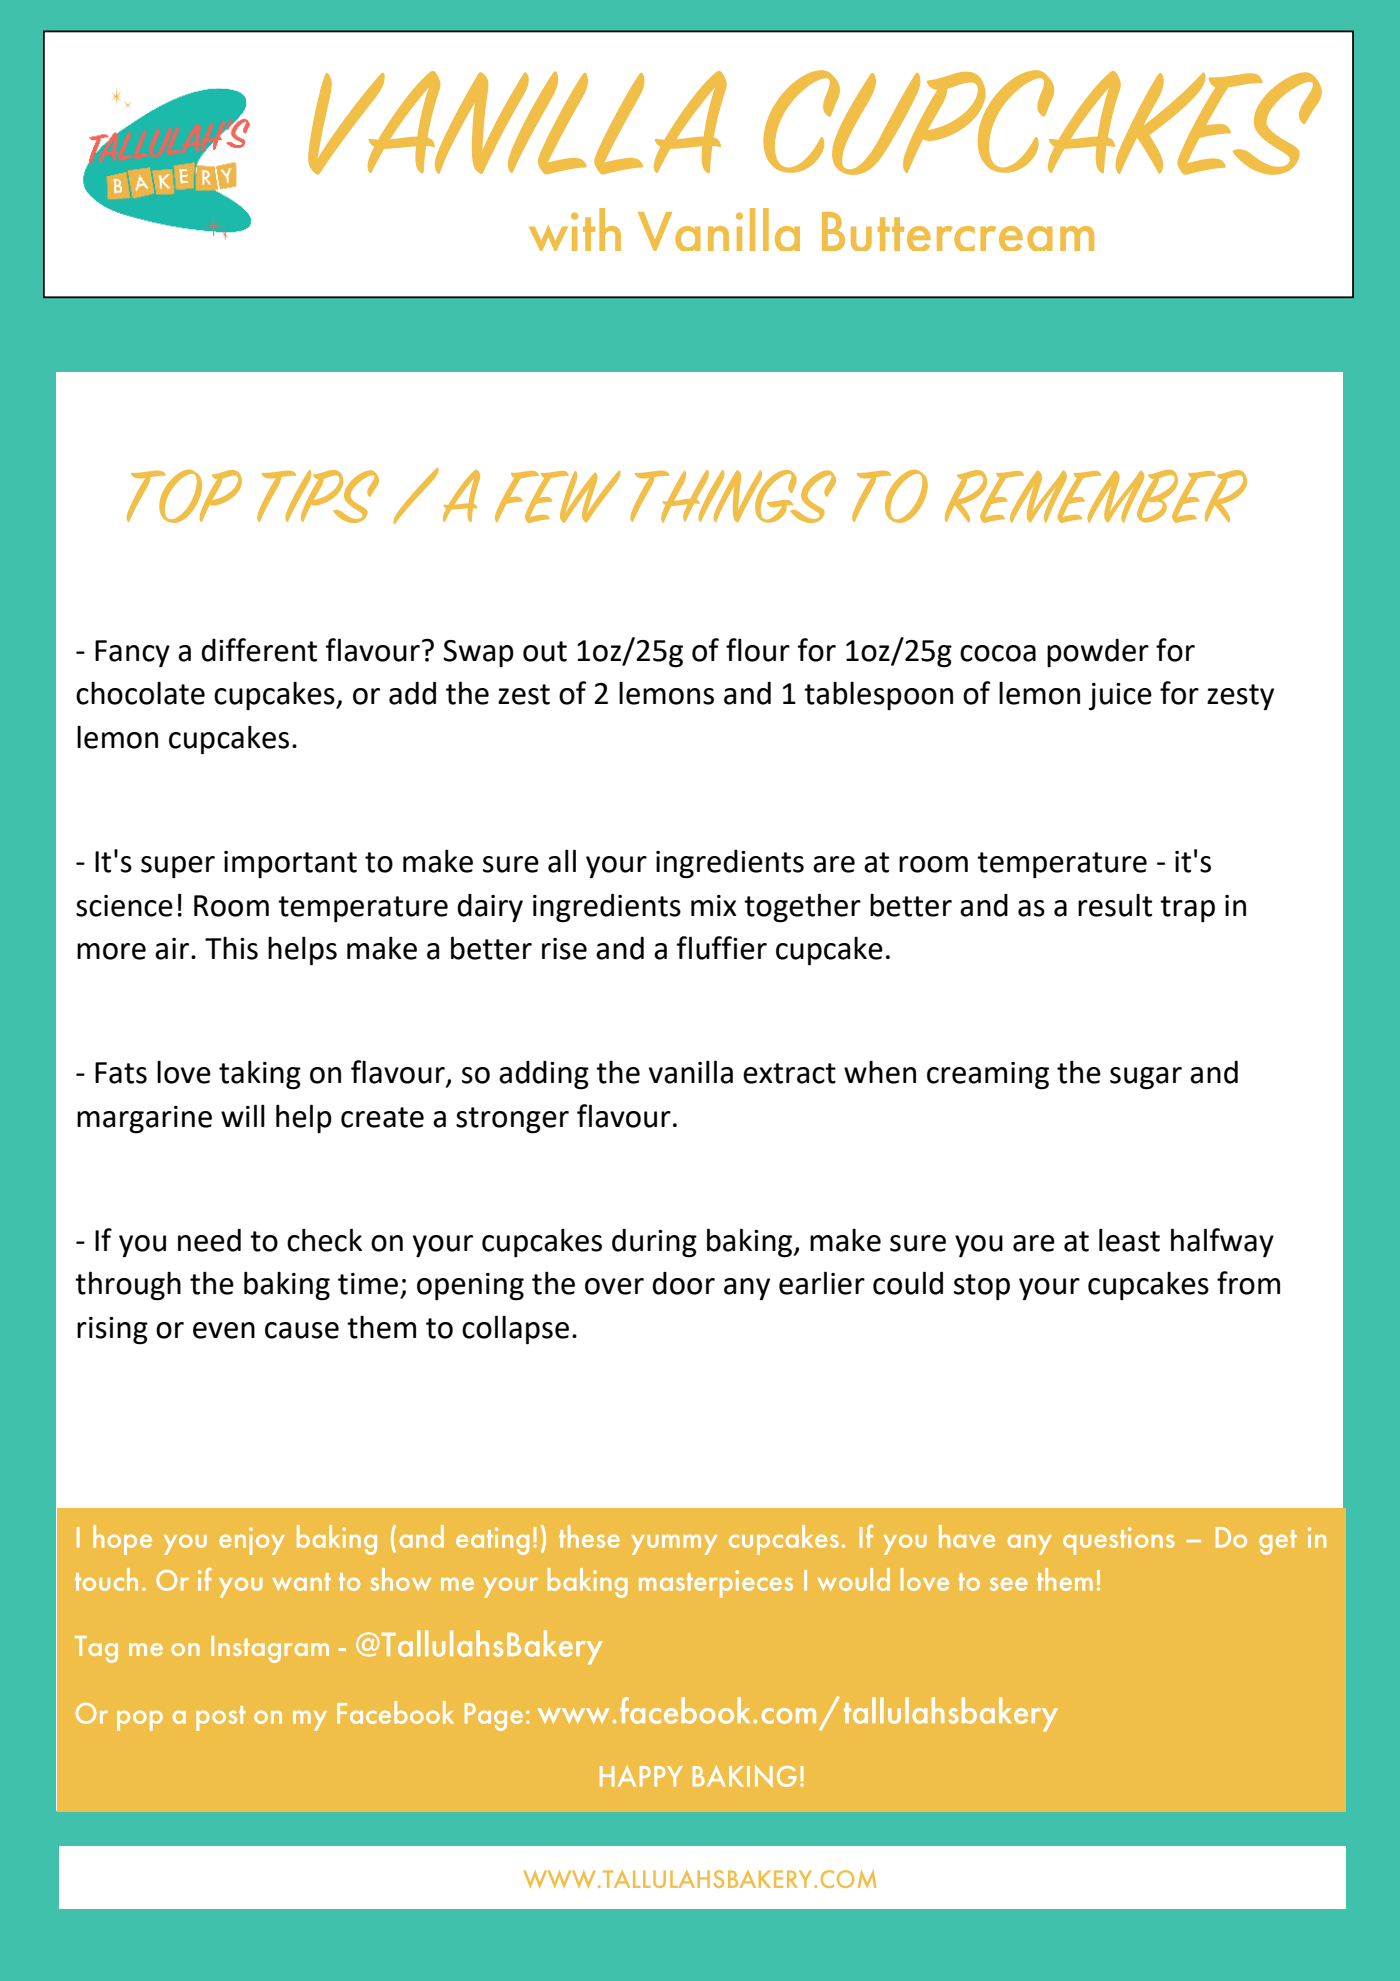  I want to click on extract, so click(789, 1073).
